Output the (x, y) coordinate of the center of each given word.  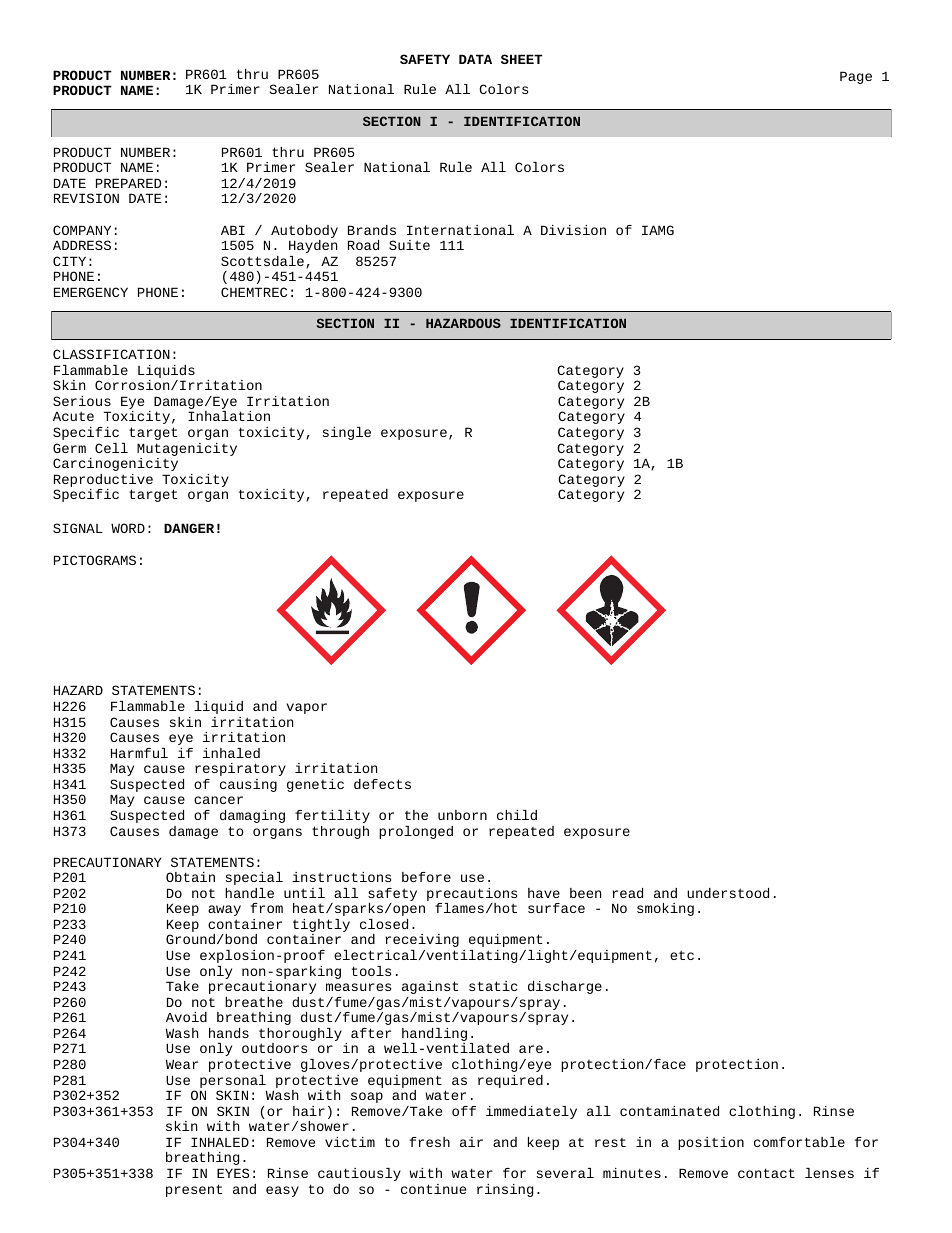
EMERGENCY (91, 292)
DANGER (189, 528)
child (517, 815)
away (224, 910)
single (347, 433)
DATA (475, 59)
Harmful (139, 753)
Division (573, 230)
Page (856, 77)
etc (682, 955)
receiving (422, 940)
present (194, 1190)
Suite (409, 245)
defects (382, 784)
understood (728, 893)
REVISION (86, 198)
